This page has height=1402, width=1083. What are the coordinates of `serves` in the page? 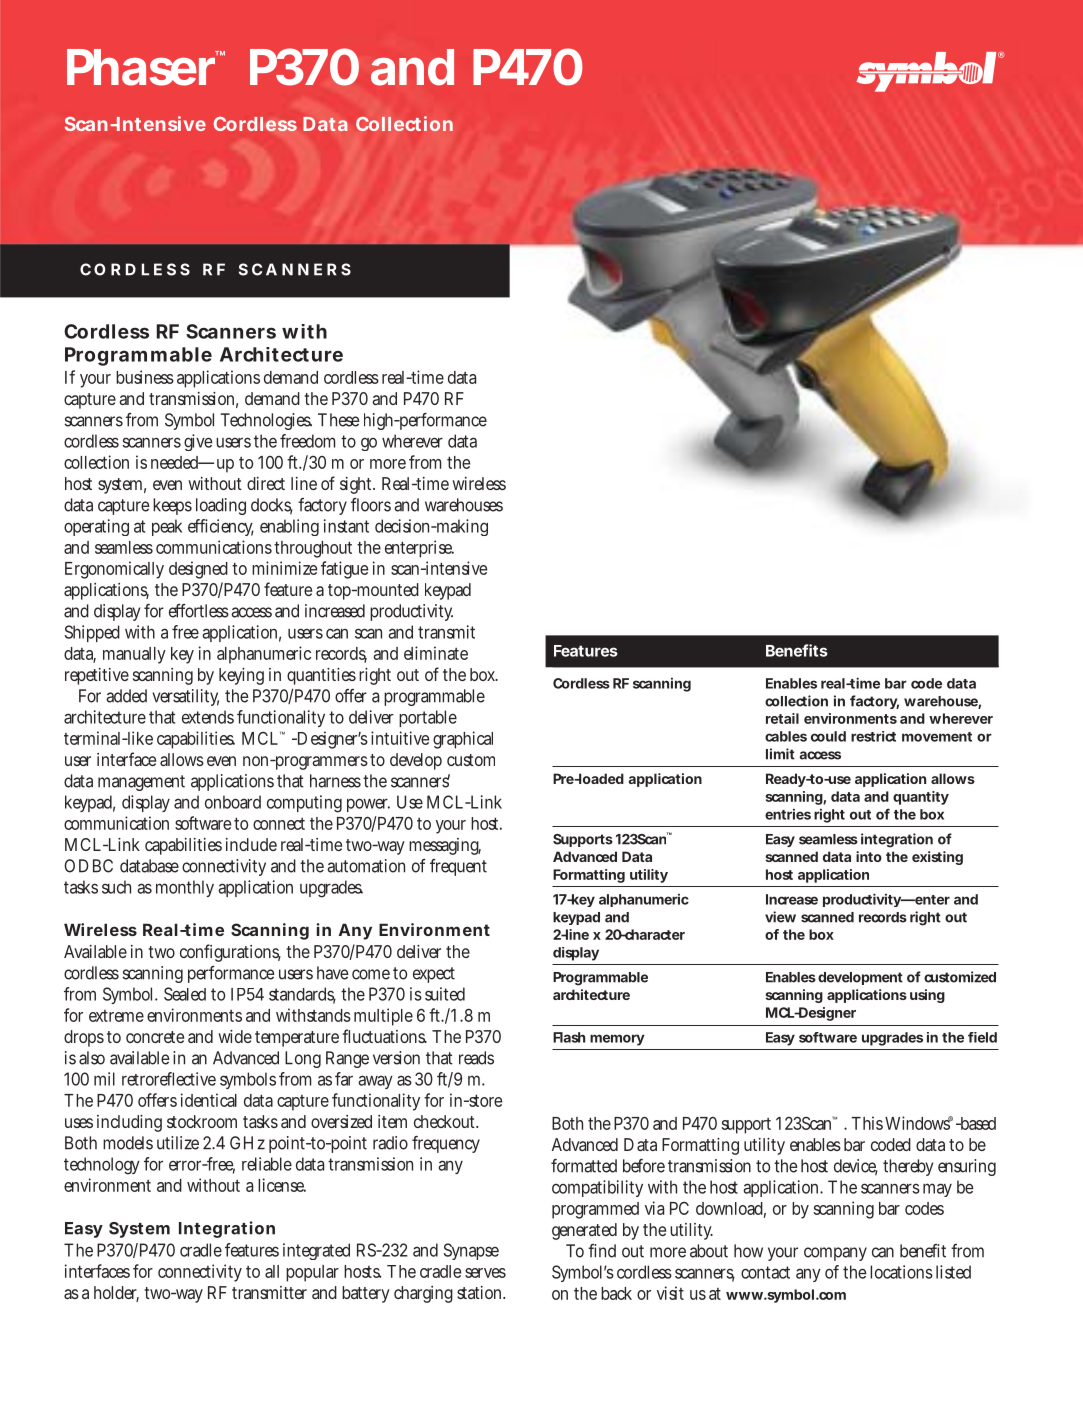 It's located at (485, 1273).
